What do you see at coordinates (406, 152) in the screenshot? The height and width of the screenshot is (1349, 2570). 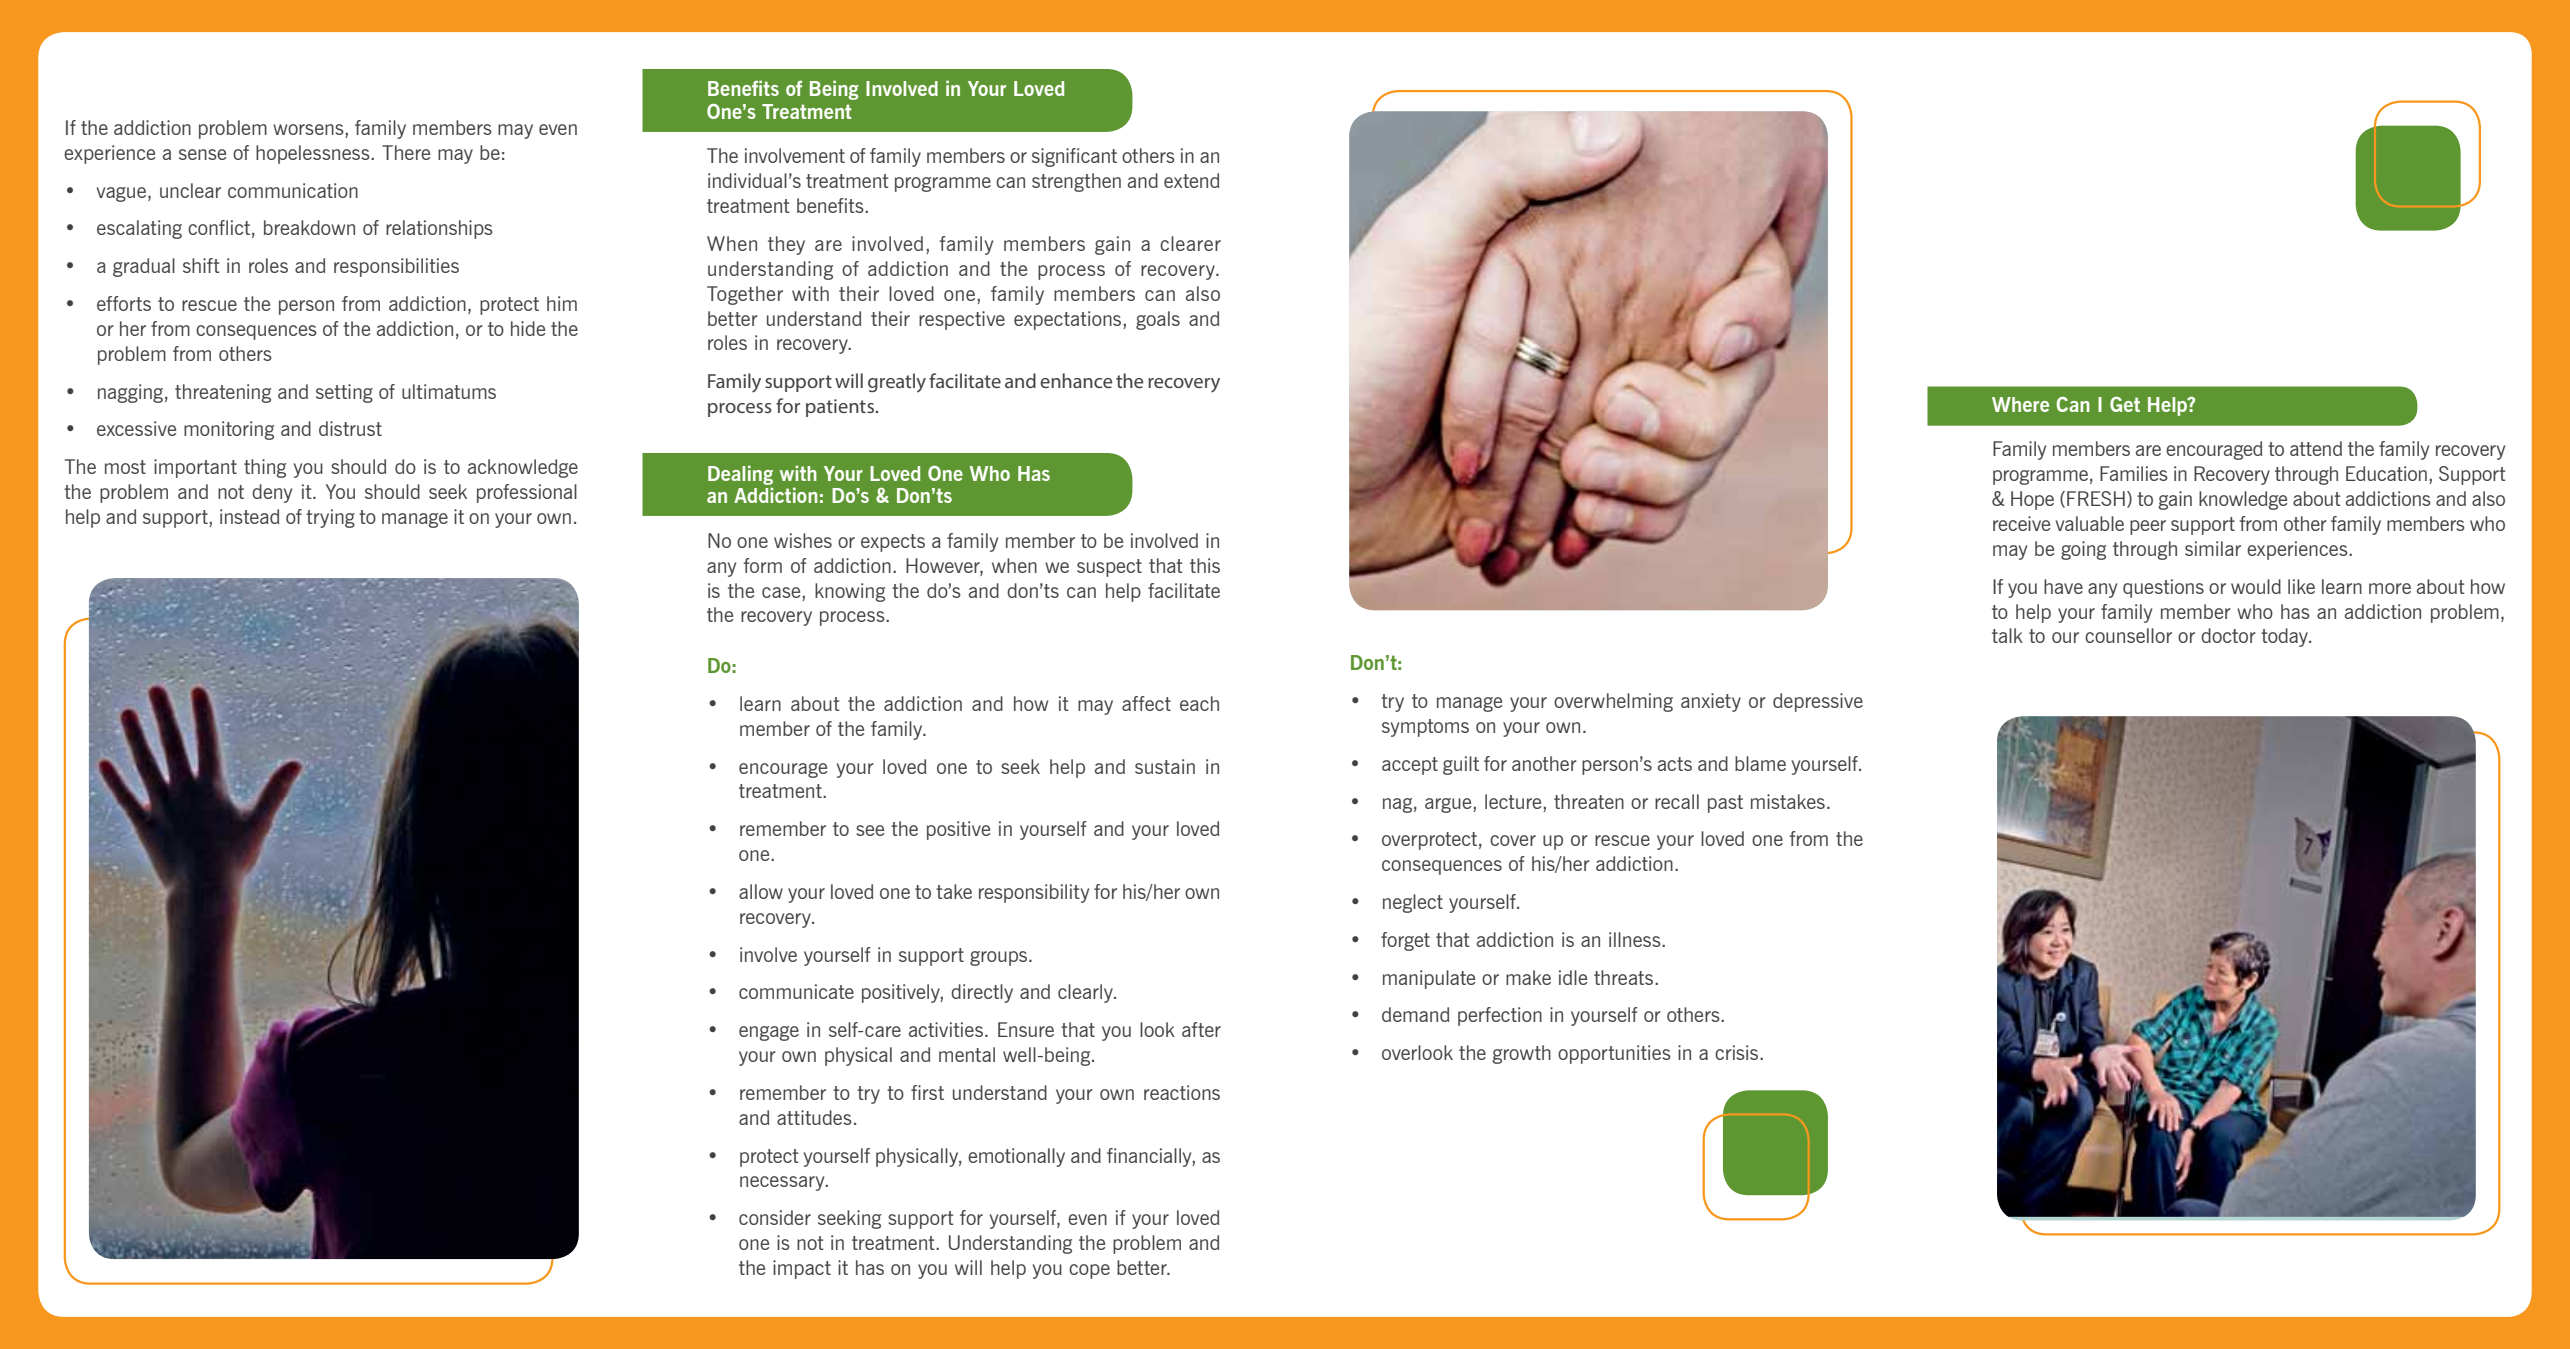 I see `There` at bounding box center [406, 152].
